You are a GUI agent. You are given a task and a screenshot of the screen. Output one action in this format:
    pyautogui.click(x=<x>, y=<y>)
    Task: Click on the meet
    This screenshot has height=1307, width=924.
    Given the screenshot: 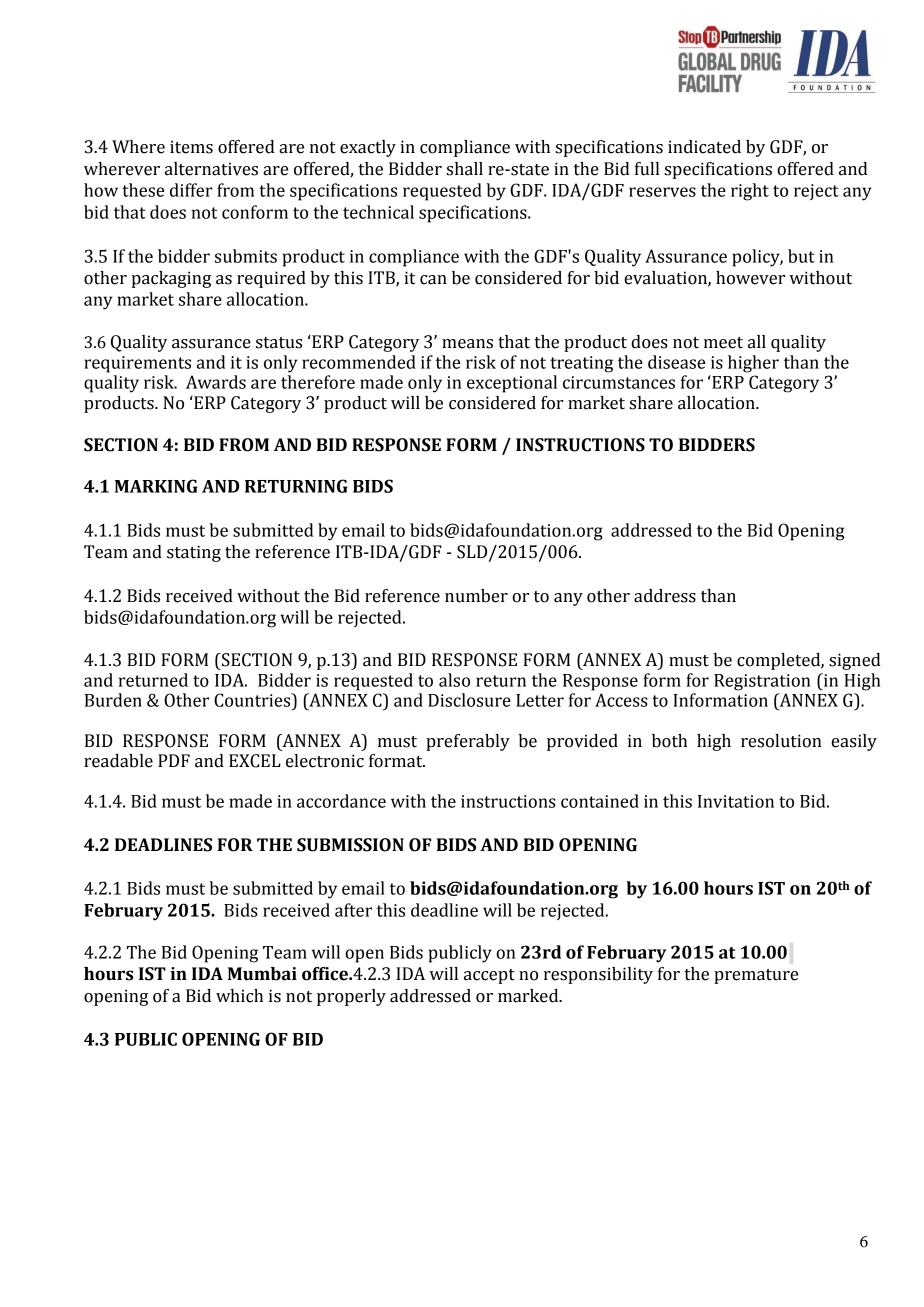 What is the action you would take?
    pyautogui.click(x=723, y=343)
